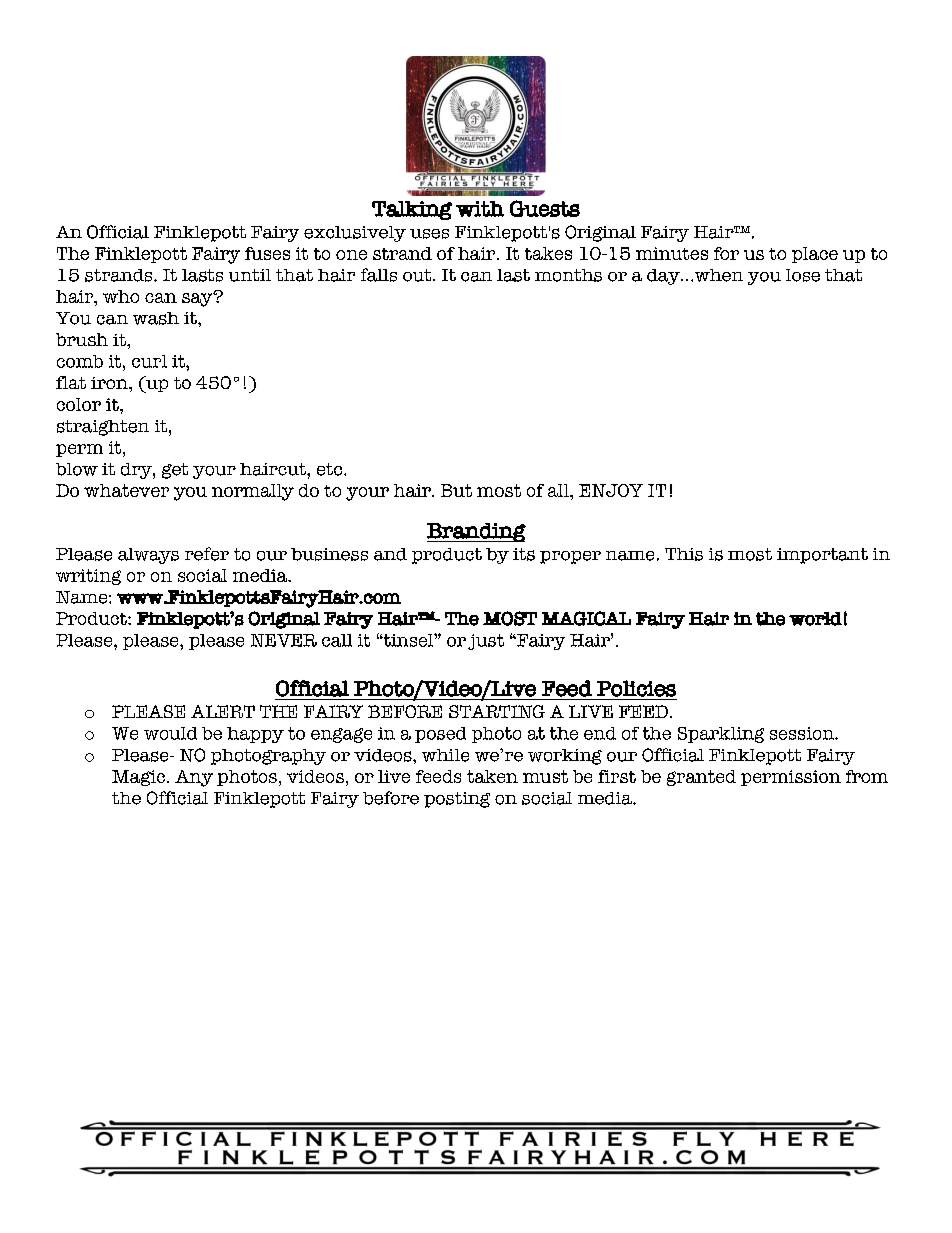 The height and width of the screenshot is (1233, 952). Describe the element at coordinates (822, 556) in the screenshot. I see `important` at that location.
